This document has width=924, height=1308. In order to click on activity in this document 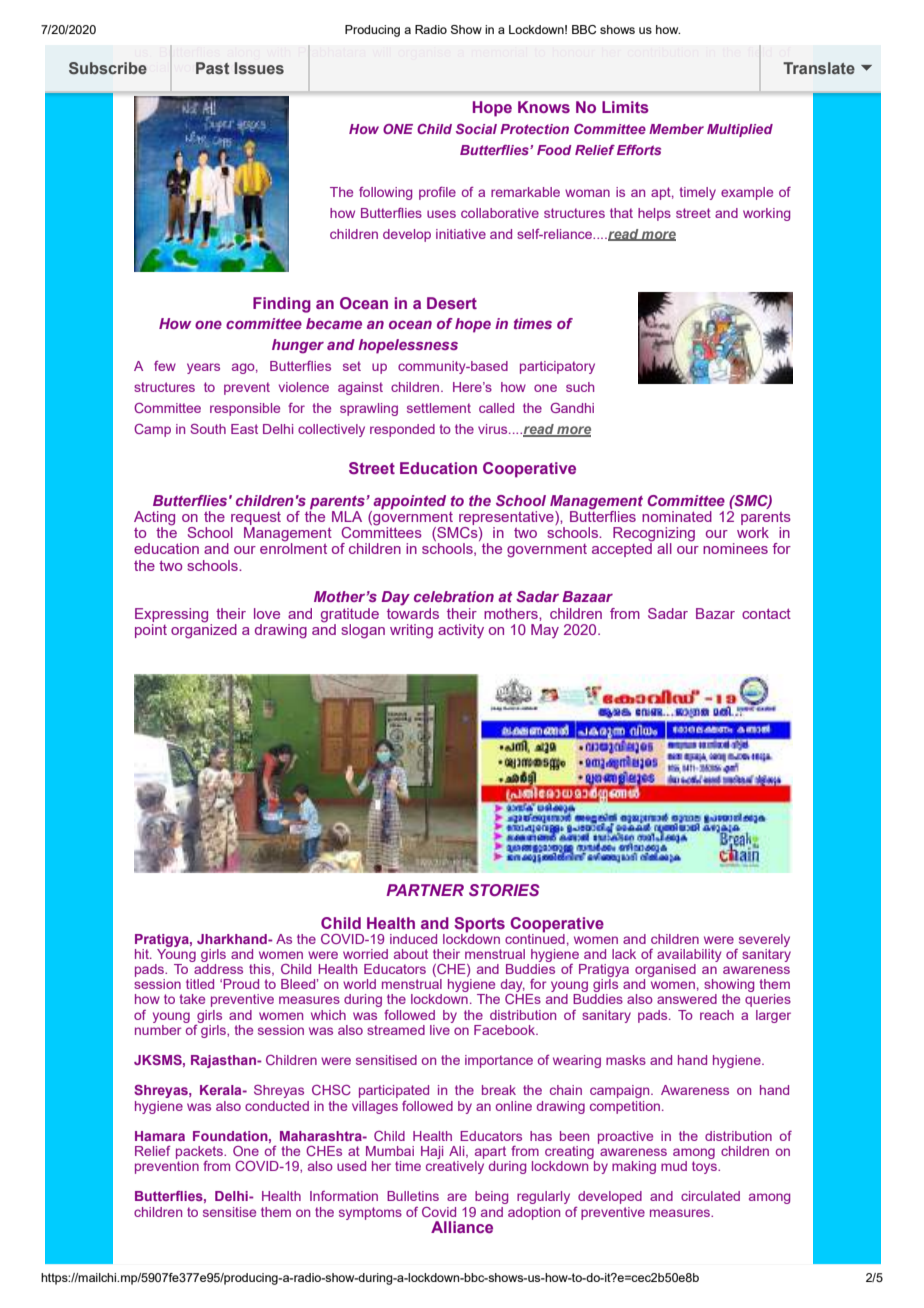, I will do `click(461, 631)`.
